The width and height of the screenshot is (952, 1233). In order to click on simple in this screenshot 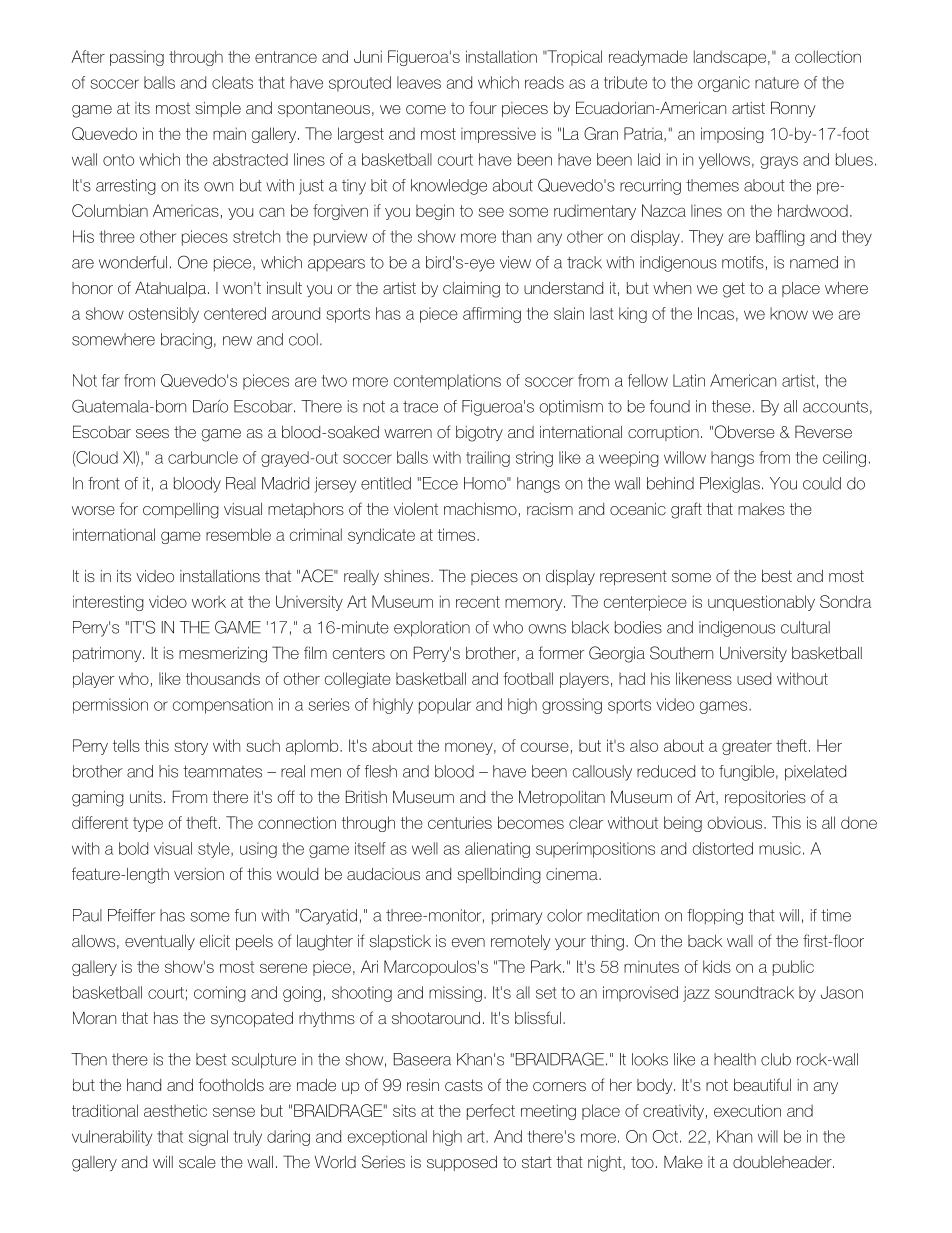, I will do `click(218, 109)`.
